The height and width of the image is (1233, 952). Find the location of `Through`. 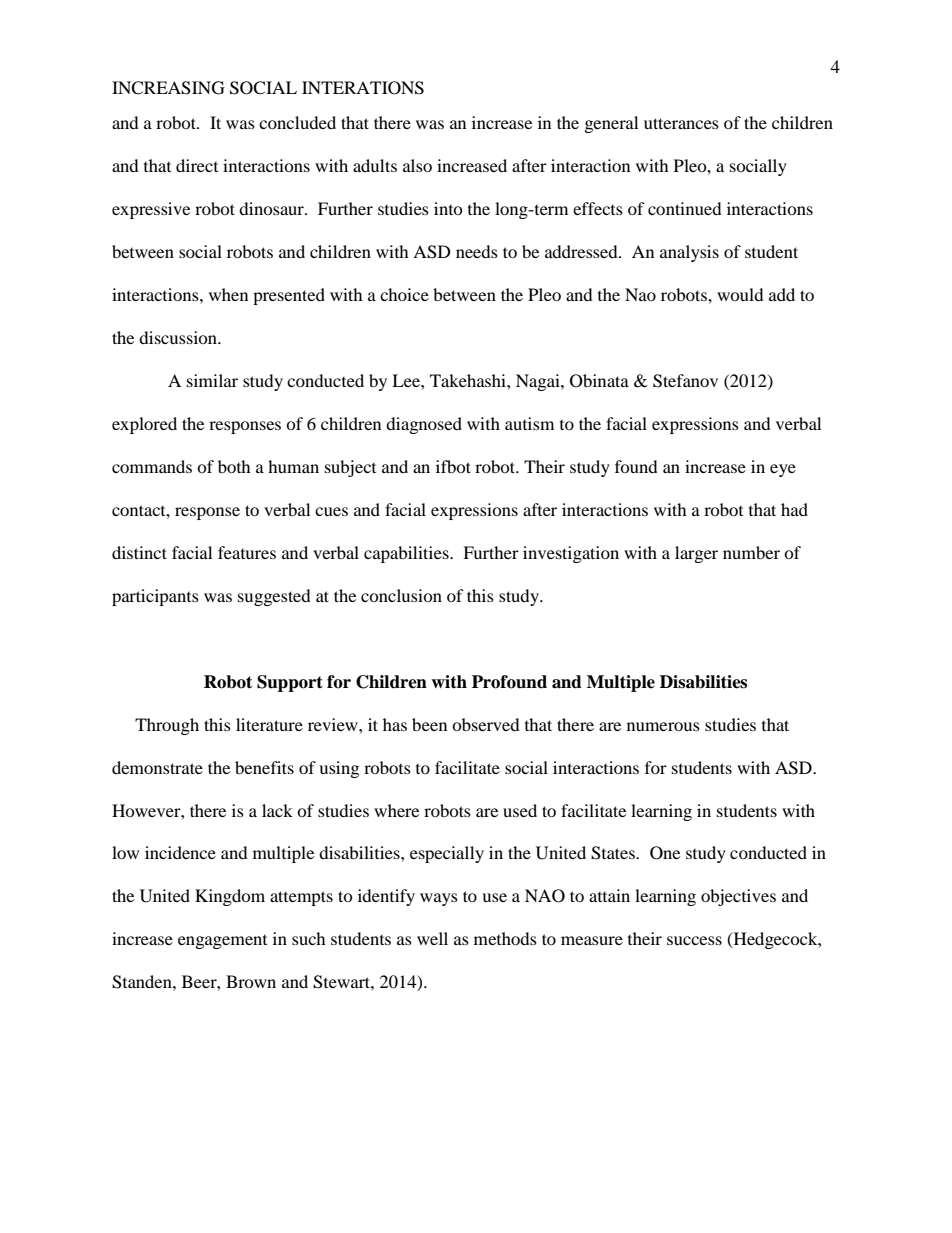

Through is located at coordinates (167, 726).
